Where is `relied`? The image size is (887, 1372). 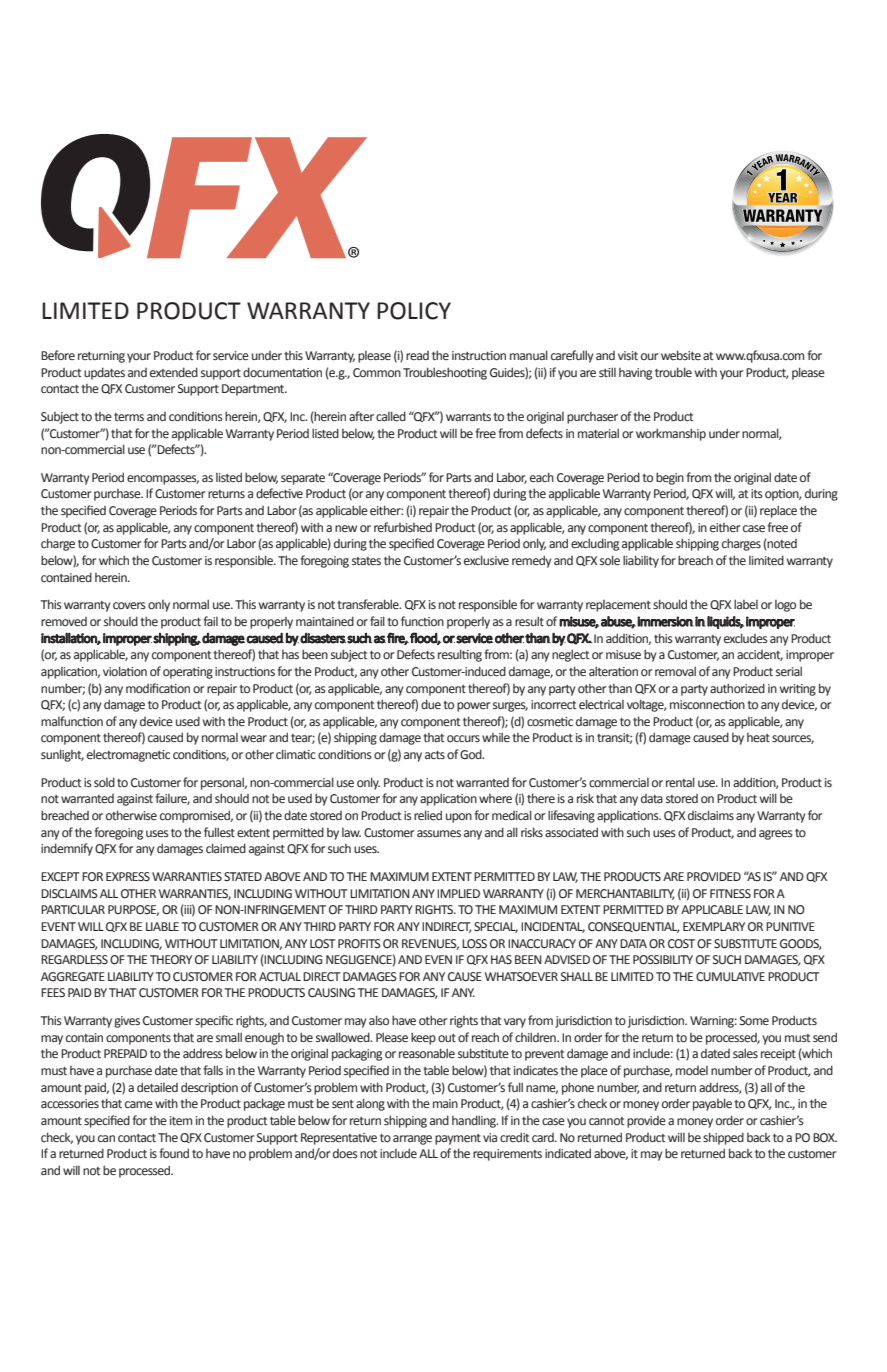 relied is located at coordinates (428, 815).
